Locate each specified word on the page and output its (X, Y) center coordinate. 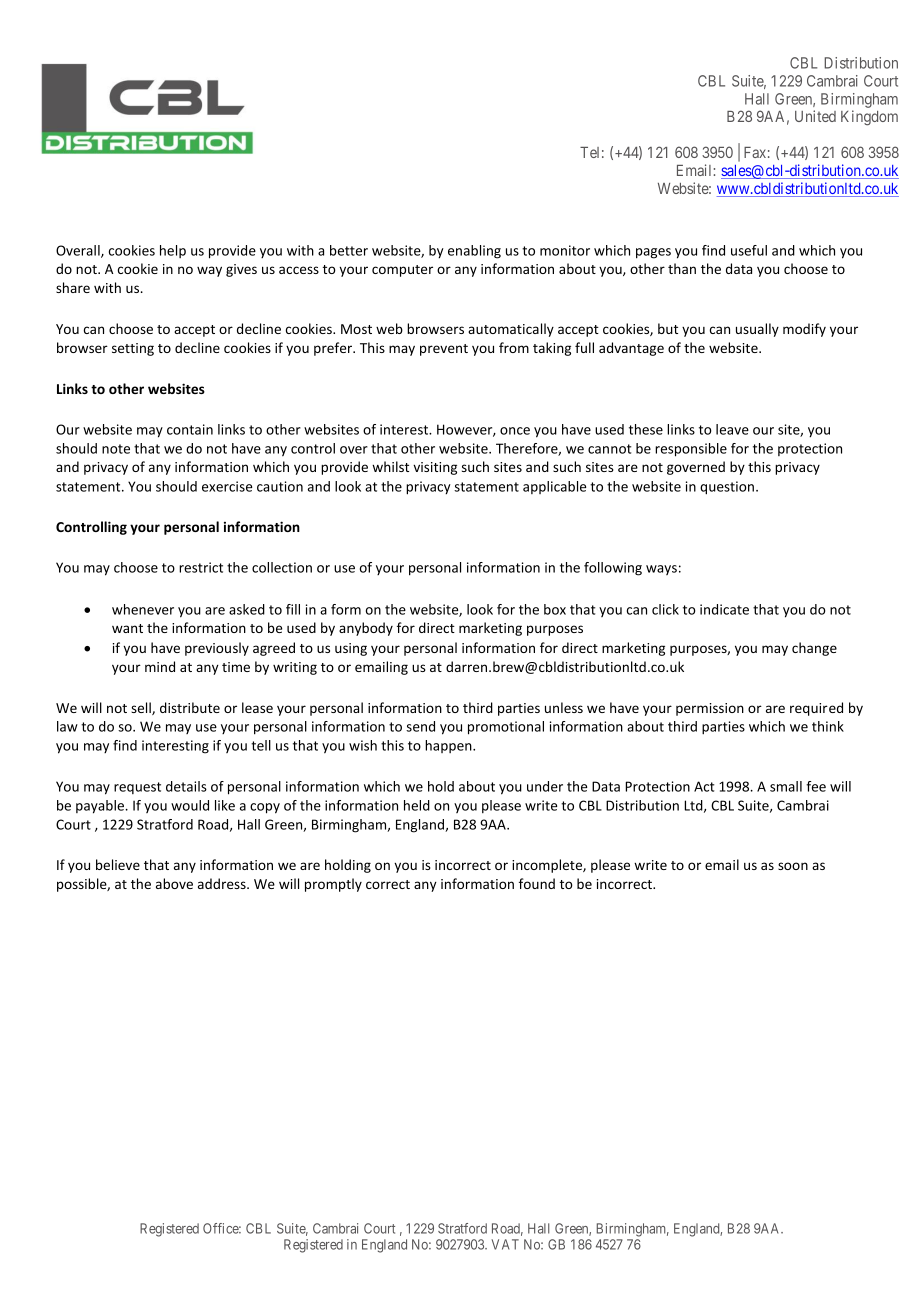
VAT (505, 1244)
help (173, 251)
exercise (227, 486)
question (727, 488)
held (417, 805)
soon (793, 866)
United (815, 116)
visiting (435, 468)
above (174, 883)
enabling (474, 252)
